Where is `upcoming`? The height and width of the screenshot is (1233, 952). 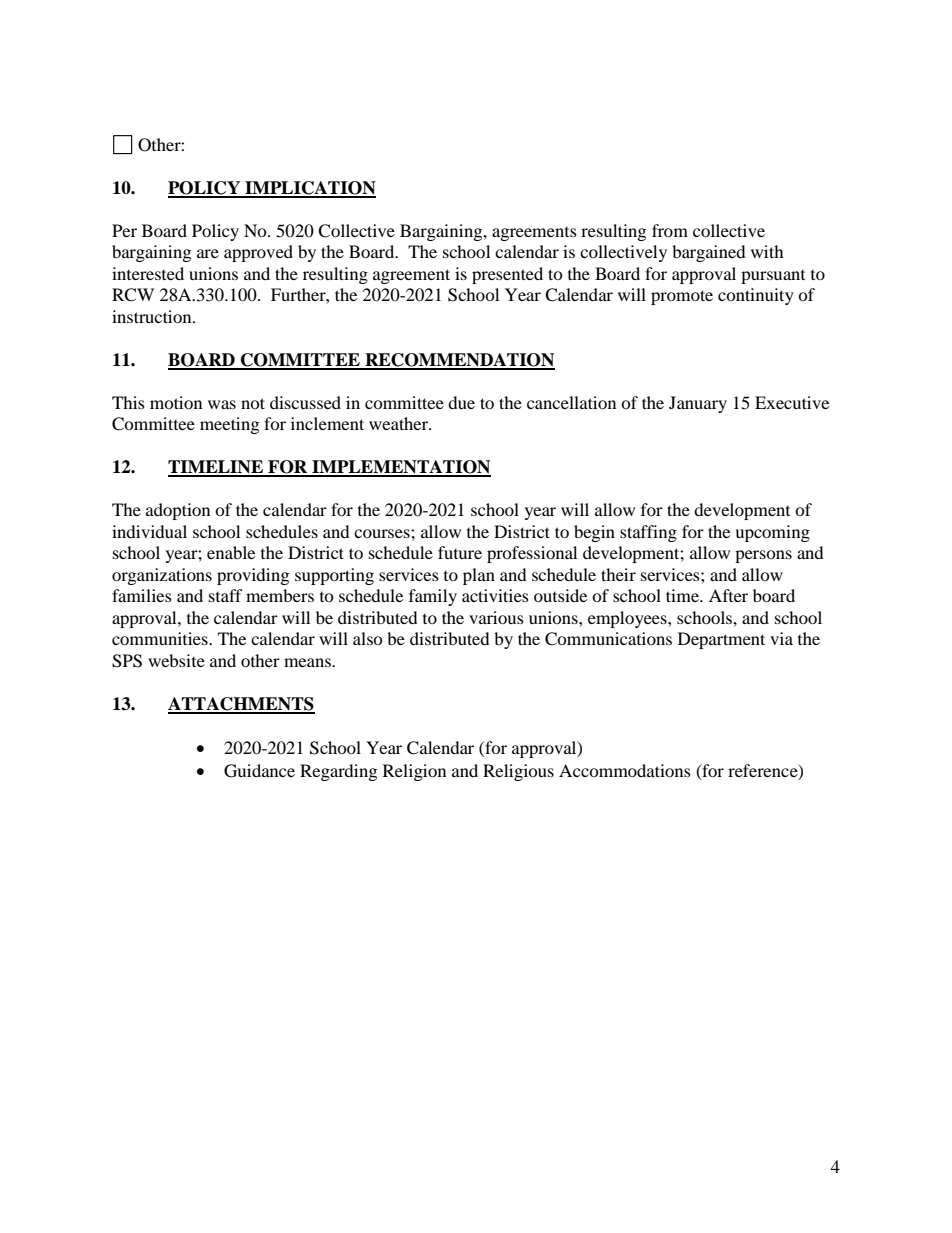 upcoming is located at coordinates (772, 533).
